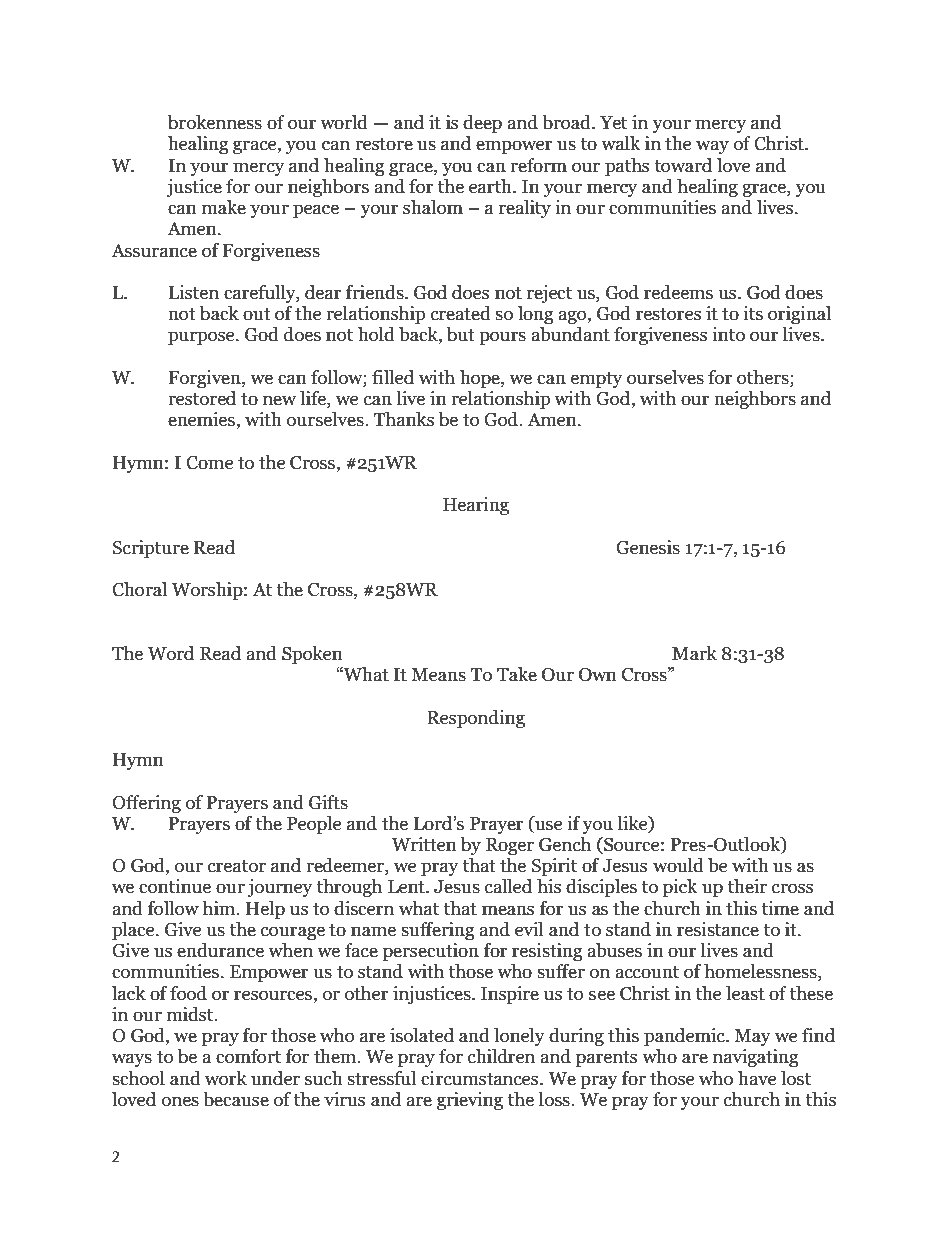 This screenshot has width=952, height=1233. What do you see at coordinates (226, 1078) in the screenshot?
I see `work` at bounding box center [226, 1078].
